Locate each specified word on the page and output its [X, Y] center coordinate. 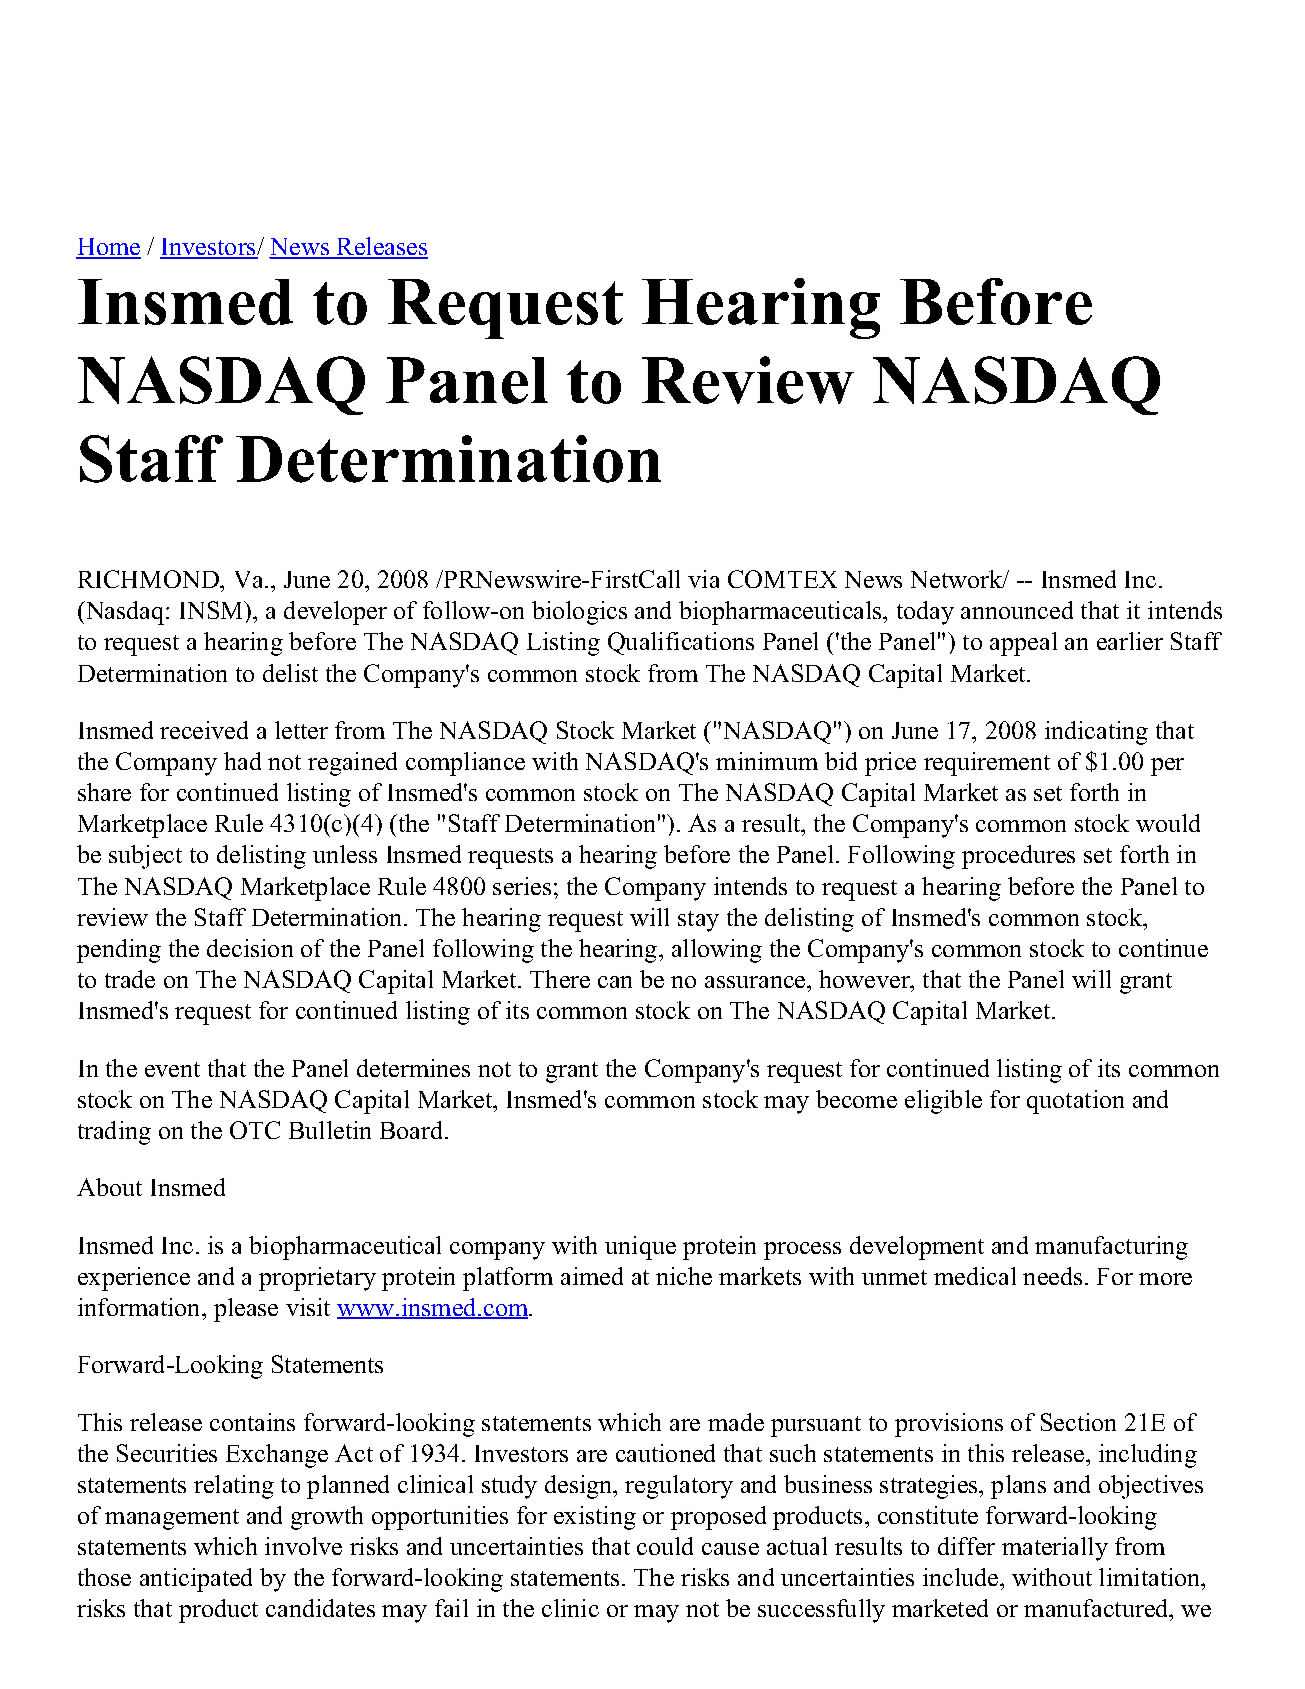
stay [698, 921]
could [665, 1546]
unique [640, 1248]
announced [1017, 610]
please [246, 1310]
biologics [579, 613]
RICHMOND [149, 579]
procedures [1018, 857]
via [703, 579]
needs [1052, 1276]
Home [108, 248]
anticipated [196, 1580]
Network [958, 579]
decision [250, 948]
